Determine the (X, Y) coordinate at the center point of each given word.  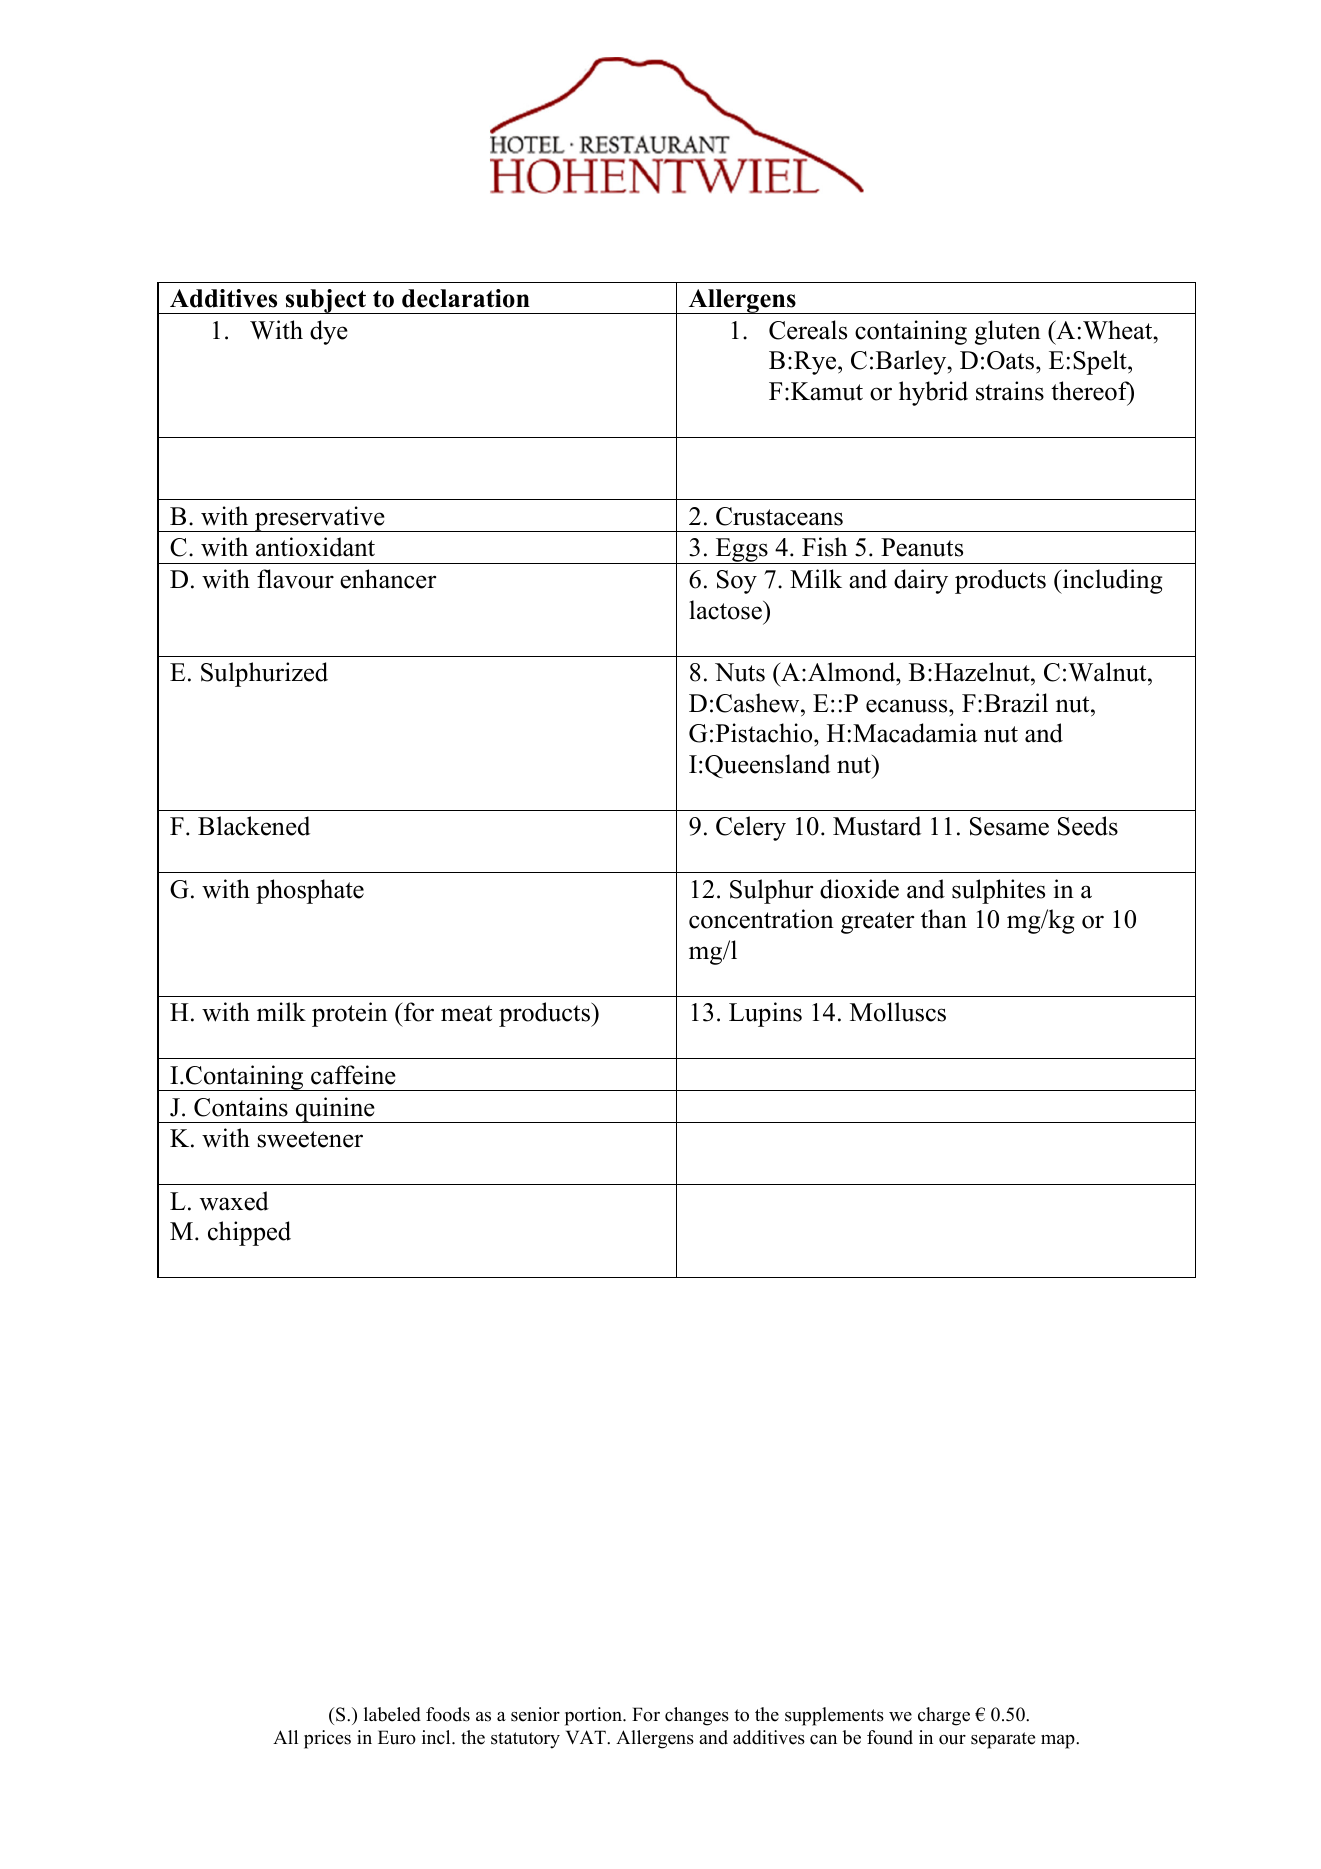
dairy (921, 581)
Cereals (808, 330)
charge (944, 1716)
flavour (295, 579)
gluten (1008, 332)
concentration (761, 919)
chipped (249, 1233)
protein (350, 1014)
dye (329, 332)
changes (697, 1716)
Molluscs (898, 1012)
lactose (726, 610)
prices (327, 1739)
